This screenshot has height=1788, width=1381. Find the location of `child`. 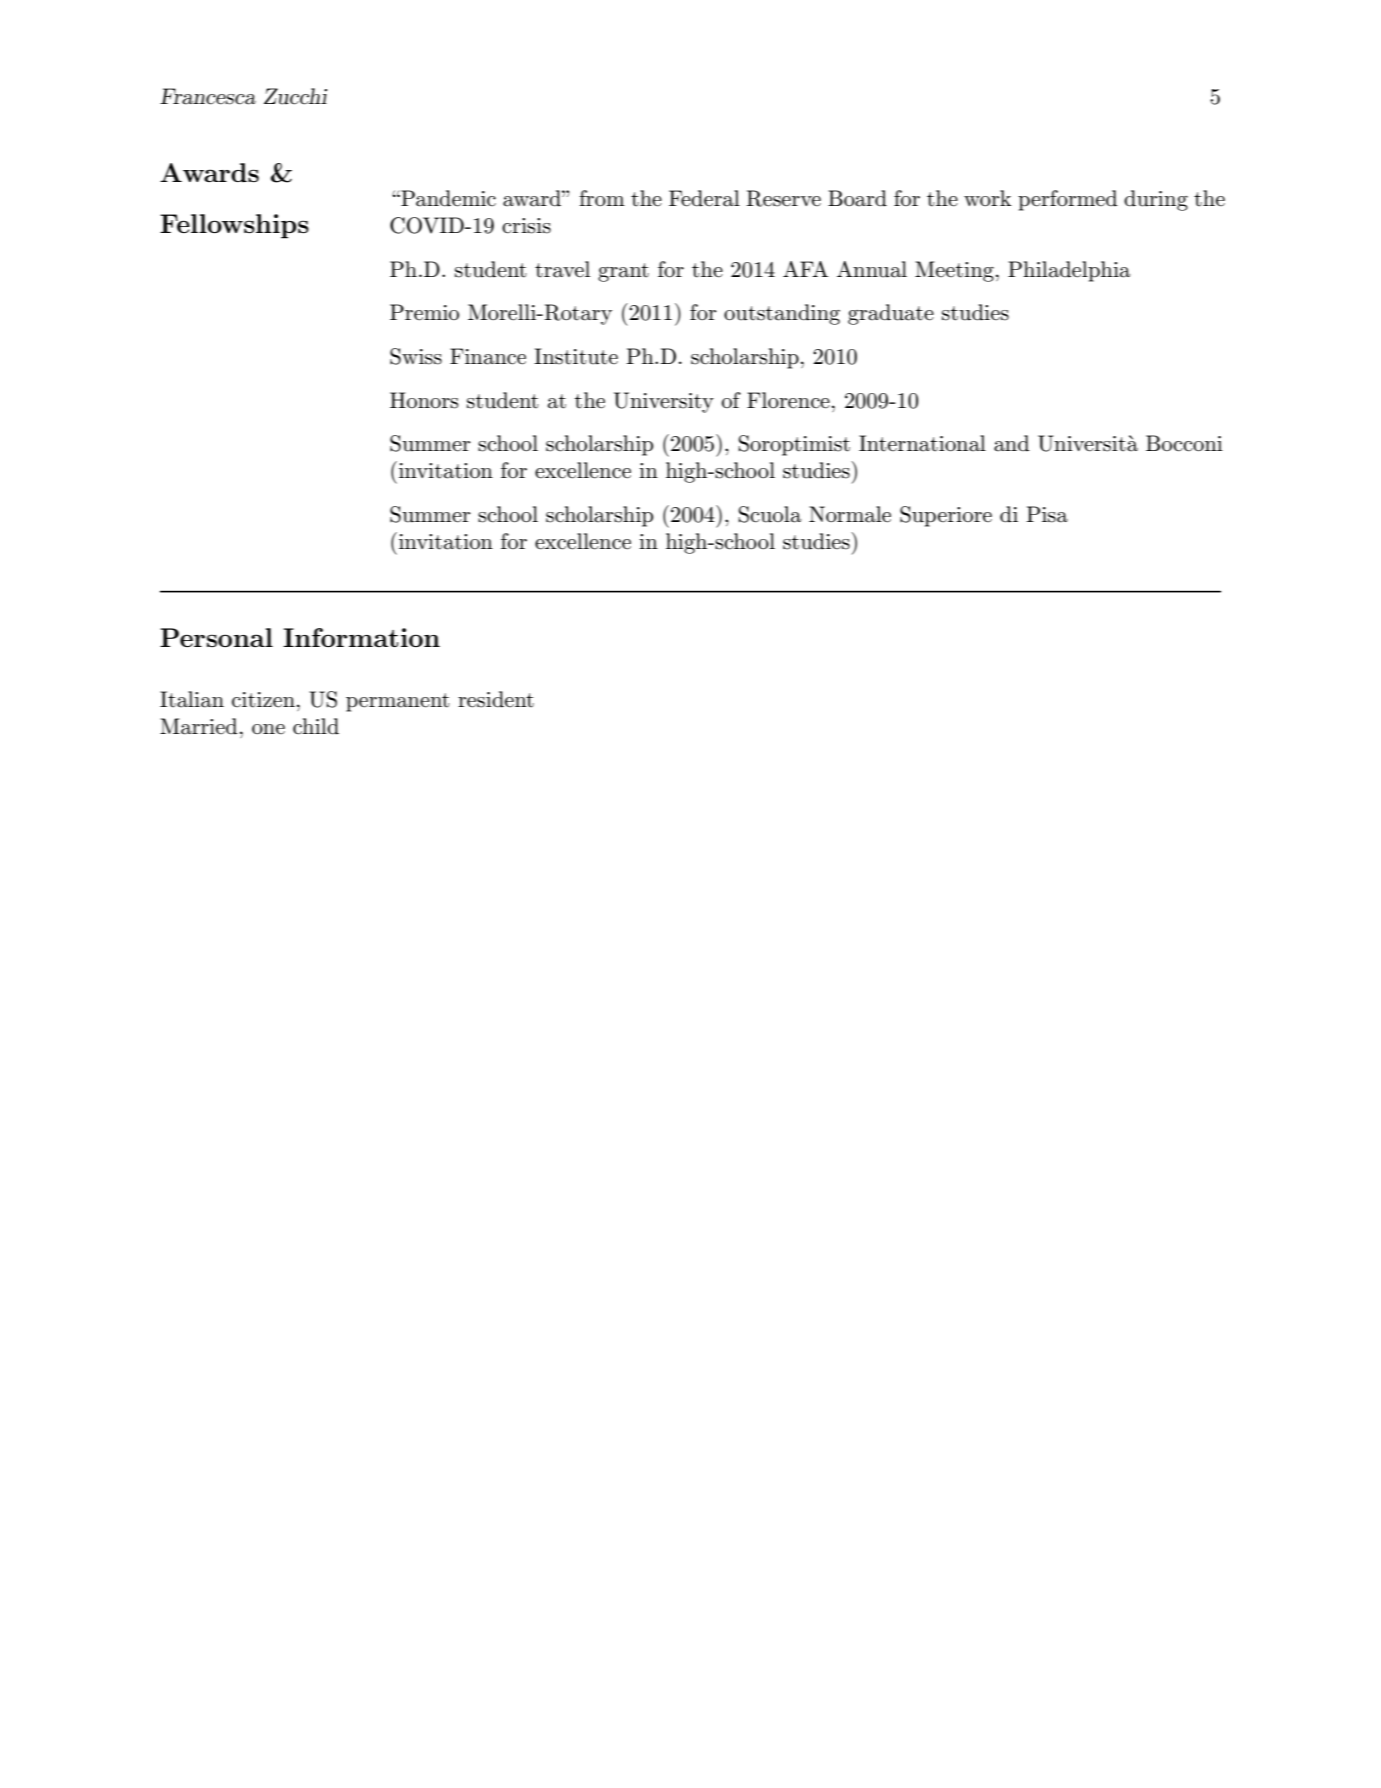

child is located at coordinates (316, 726).
